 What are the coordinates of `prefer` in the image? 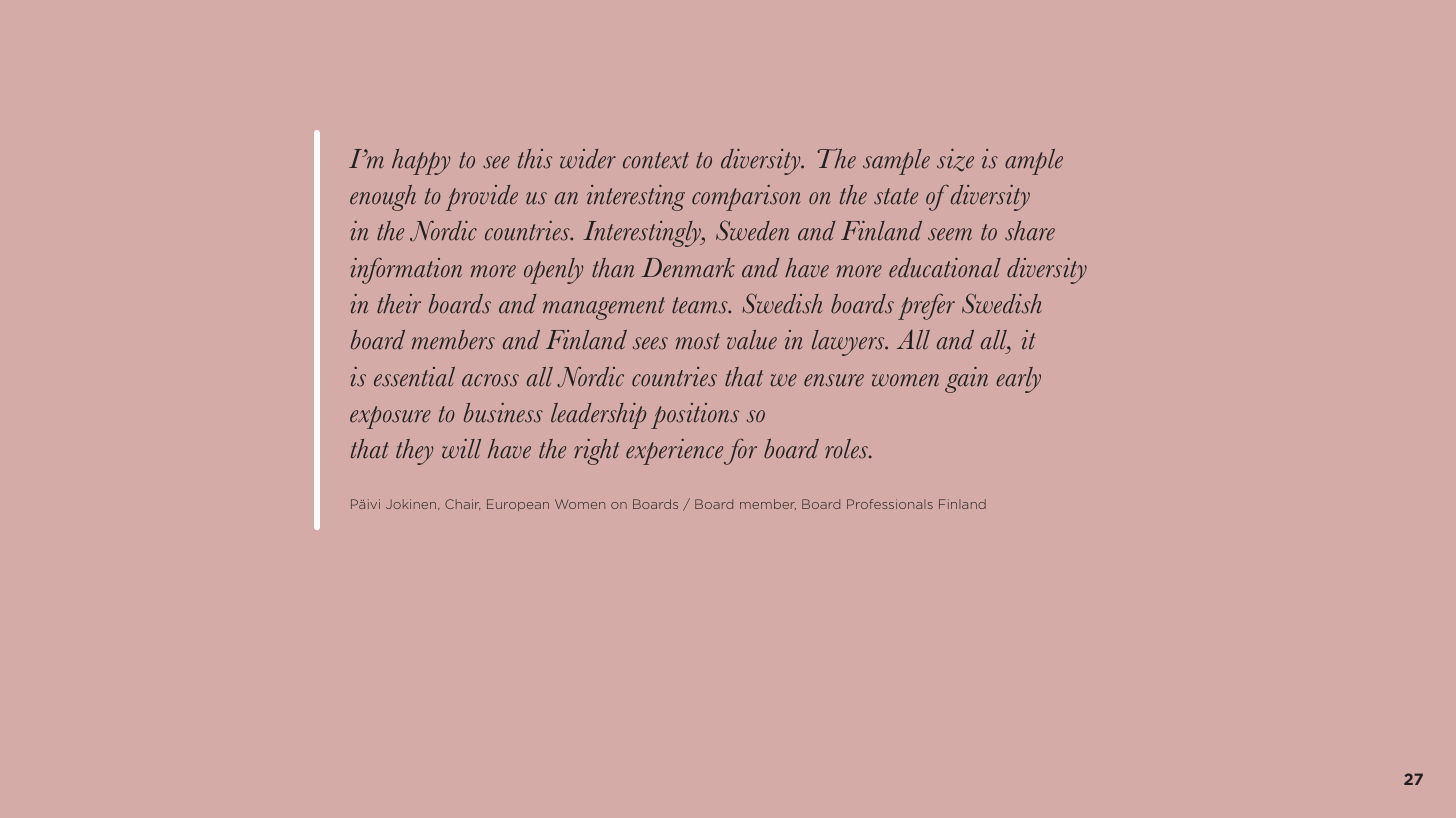 It's located at (926, 307).
